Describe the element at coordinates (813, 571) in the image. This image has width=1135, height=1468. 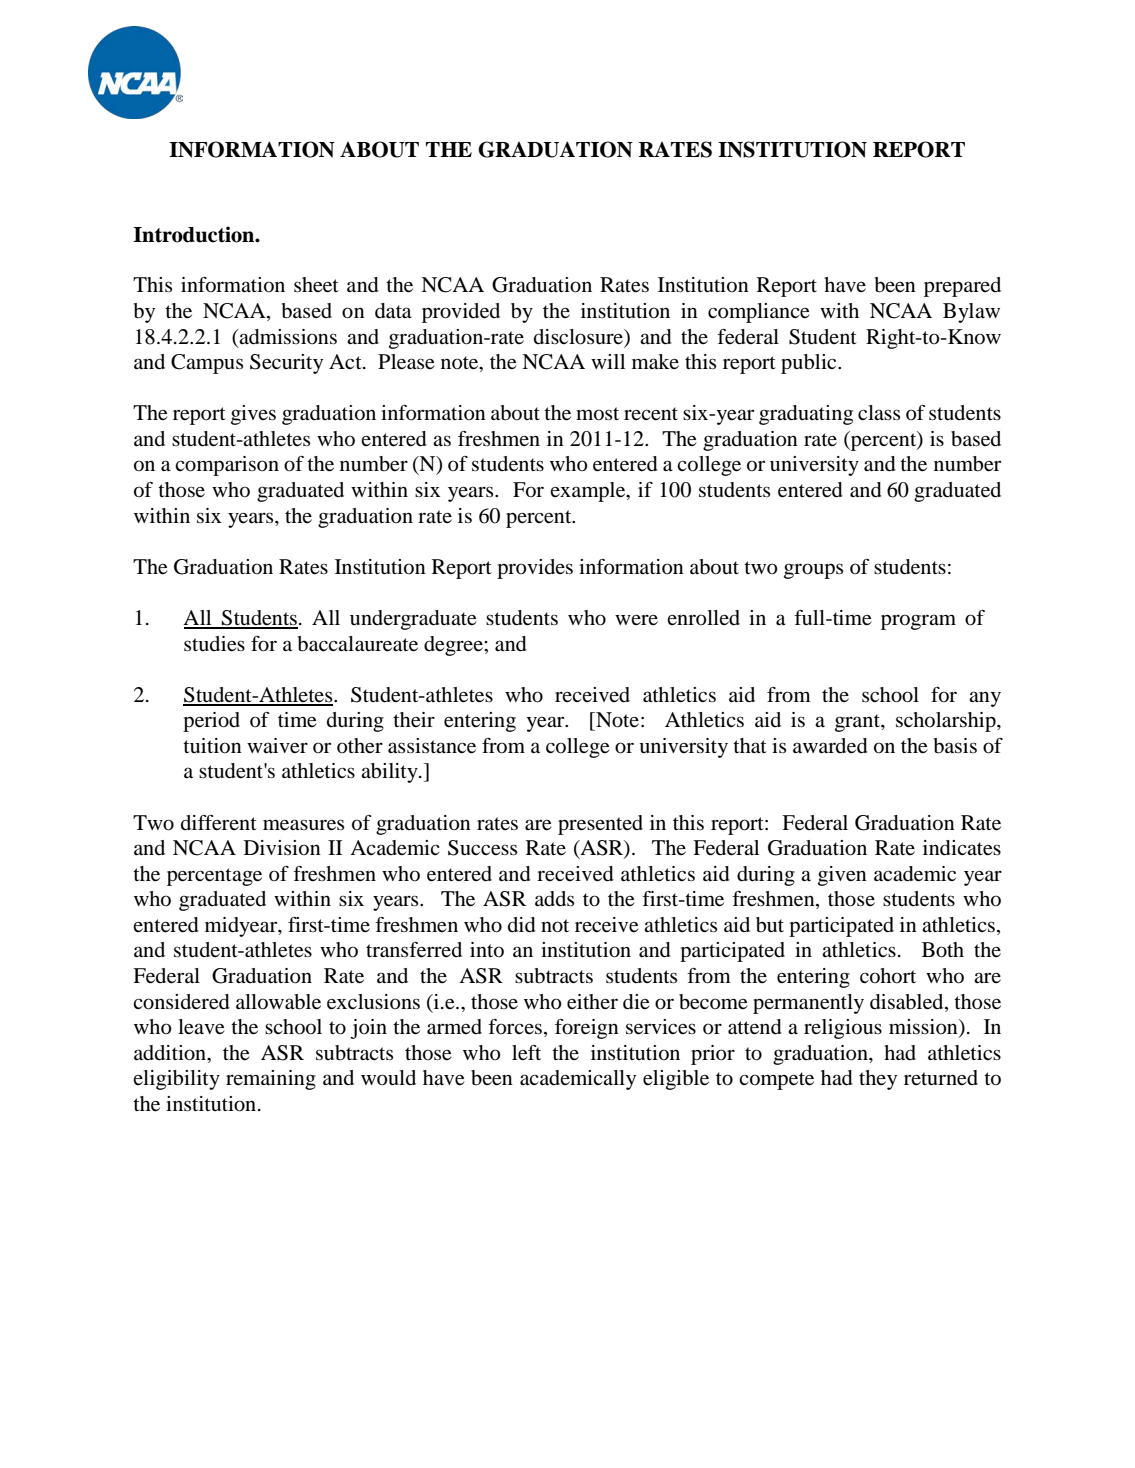
I see `groups` at that location.
